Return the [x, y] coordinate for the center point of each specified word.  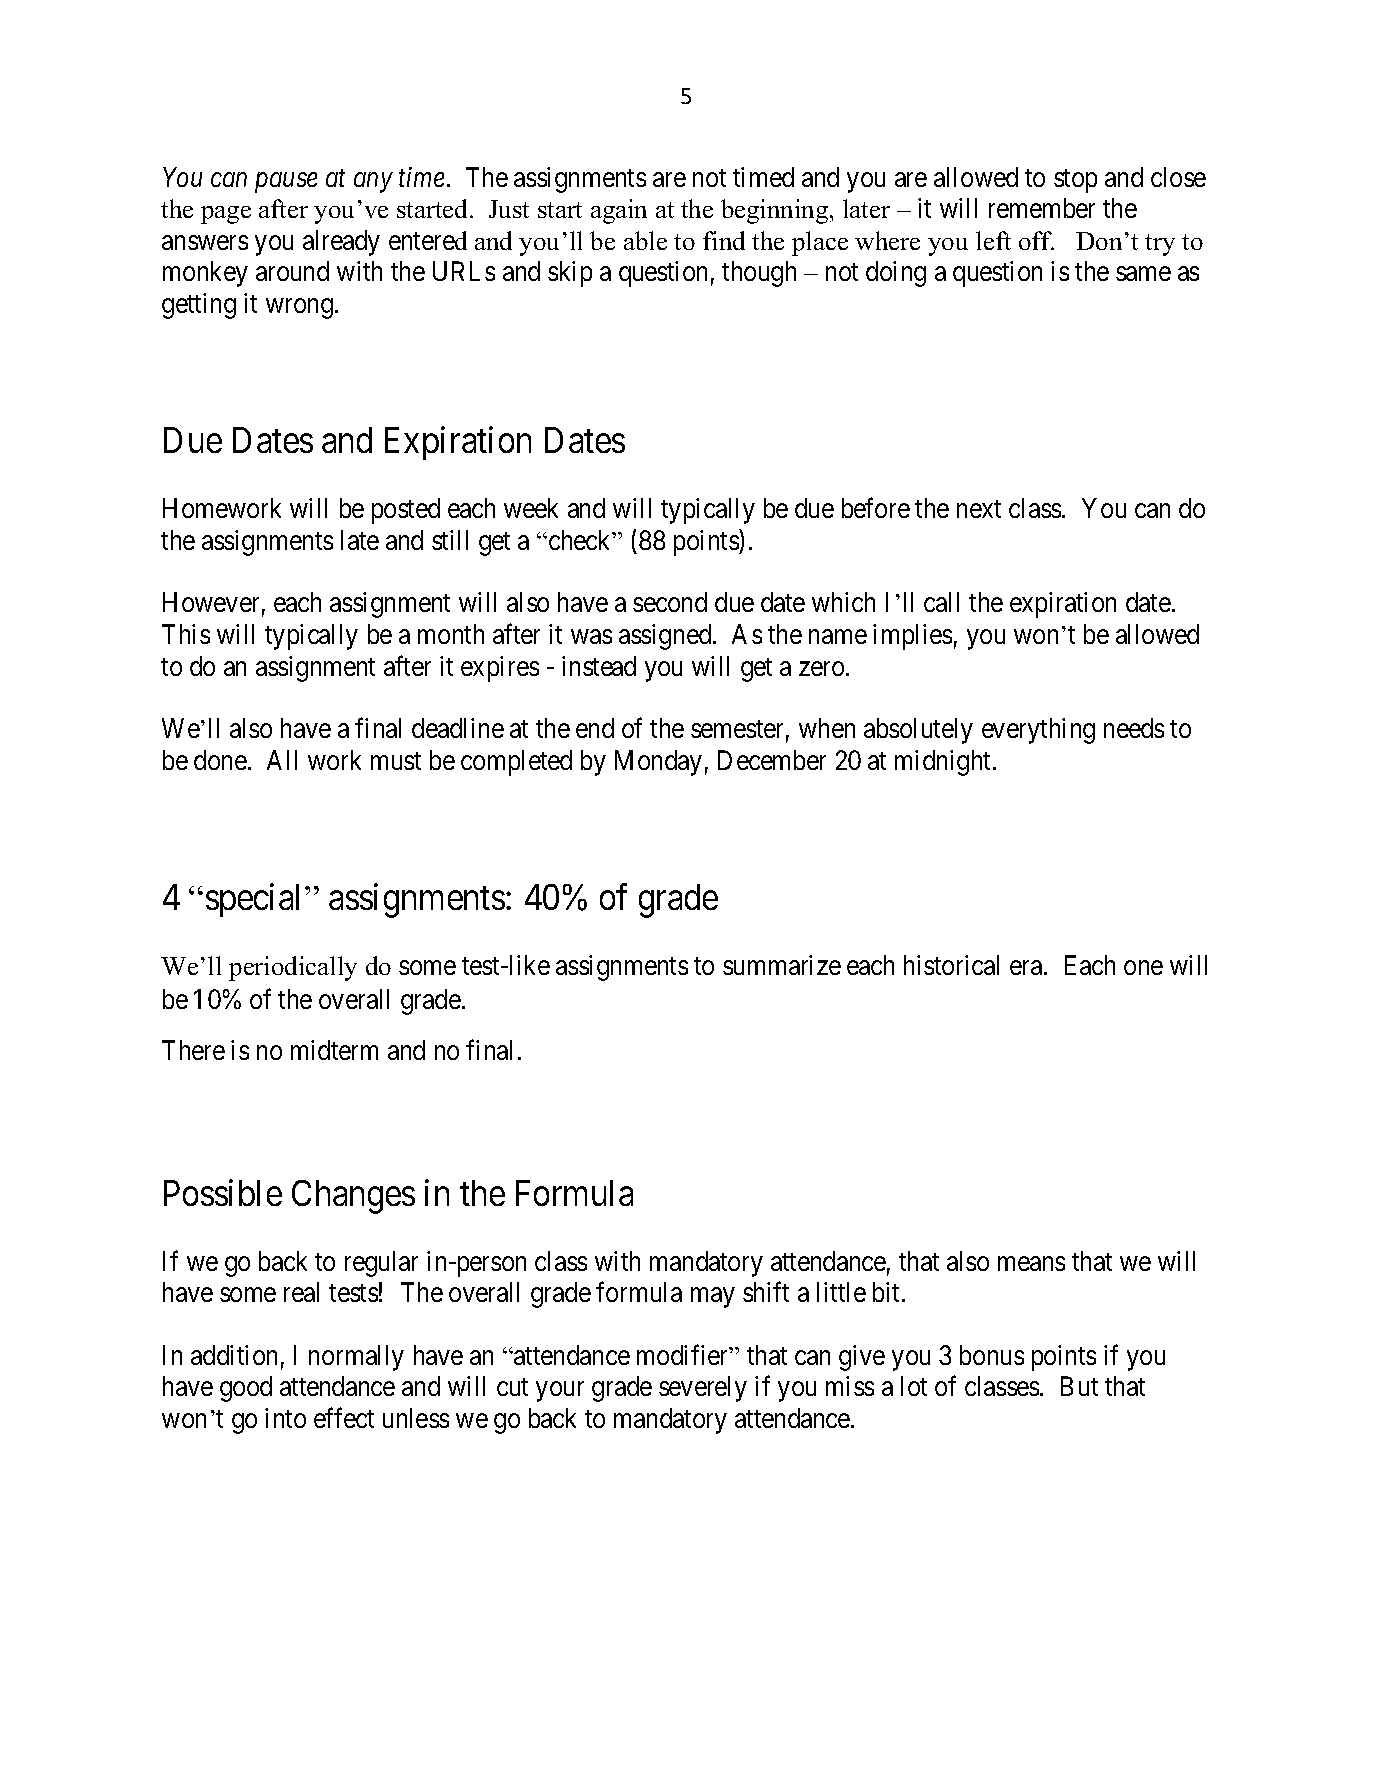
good [246, 1389]
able [645, 240]
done [220, 760]
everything [1038, 731]
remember [1042, 208]
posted [406, 511]
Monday [658, 763]
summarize [782, 965]
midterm [334, 1050]
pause [286, 183]
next [979, 509]
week [531, 508]
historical [951, 965]
